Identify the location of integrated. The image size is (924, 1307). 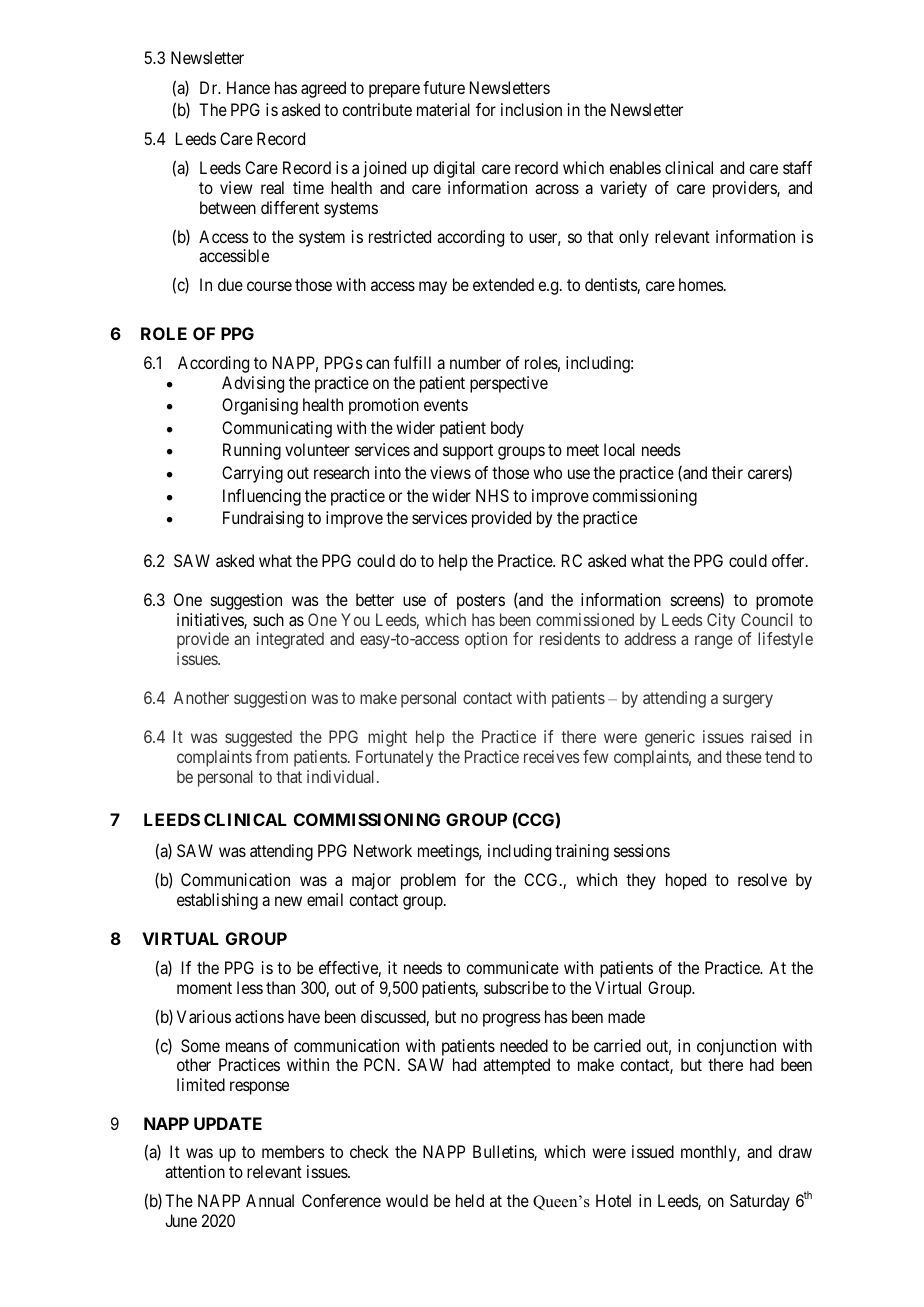
(290, 640).
